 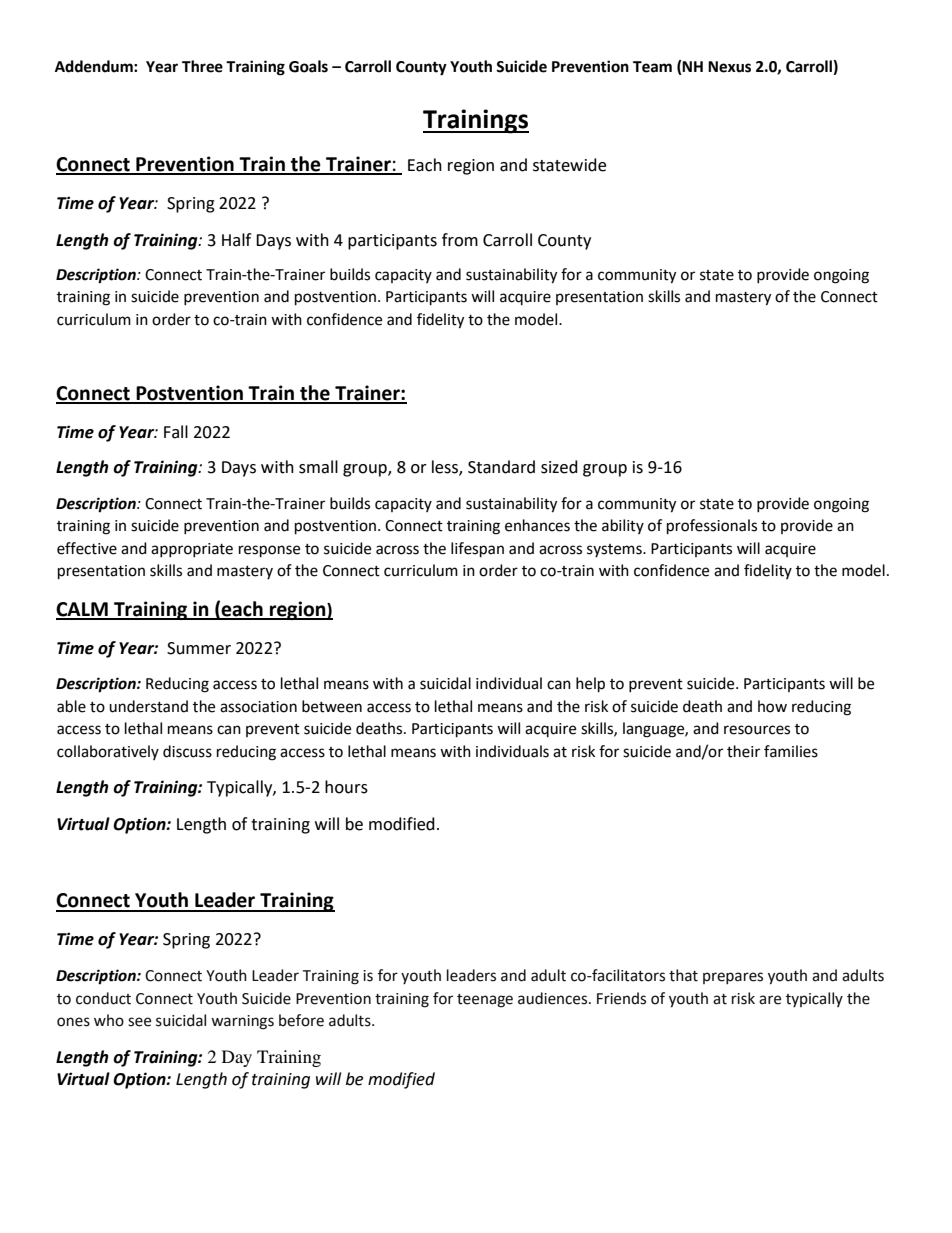 I want to click on how, so click(x=772, y=706).
